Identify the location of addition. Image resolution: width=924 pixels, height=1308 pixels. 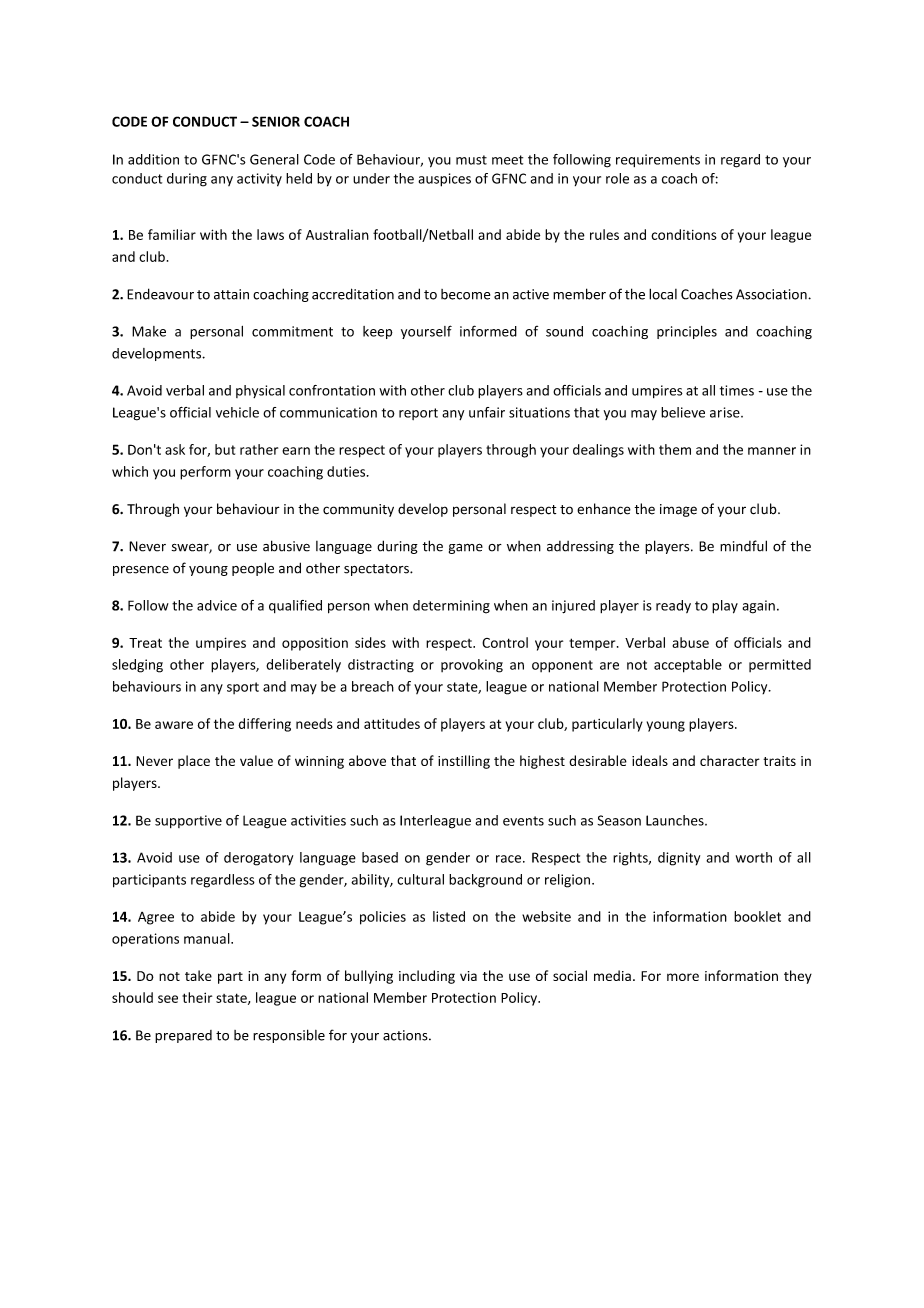
(153, 159).
